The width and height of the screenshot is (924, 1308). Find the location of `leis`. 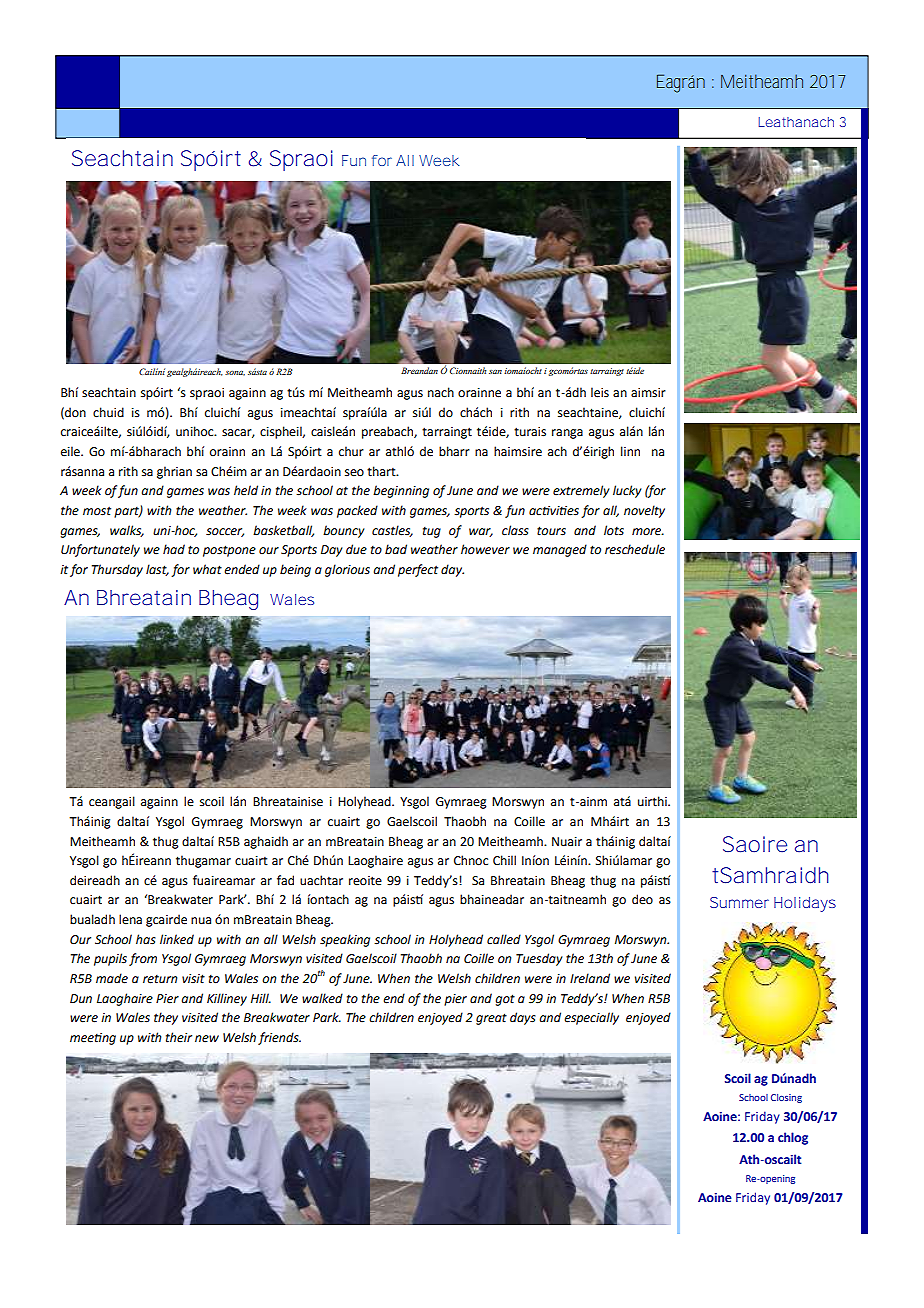

leis is located at coordinates (600, 392).
